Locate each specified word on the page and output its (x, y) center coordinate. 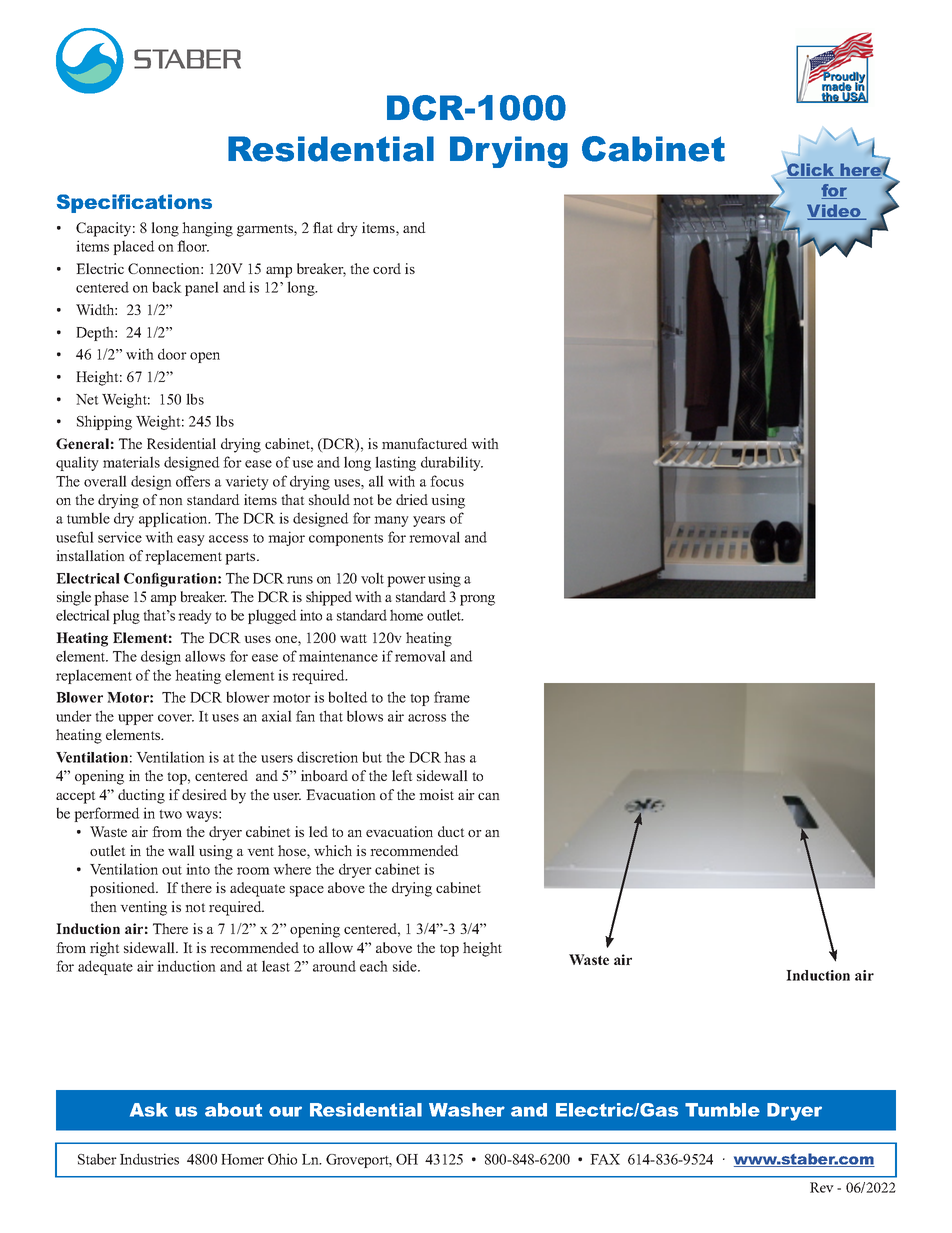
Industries (149, 1159)
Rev (822, 1187)
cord (387, 268)
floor (193, 246)
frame (452, 697)
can (489, 796)
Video (835, 212)
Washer (467, 1110)
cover (176, 718)
